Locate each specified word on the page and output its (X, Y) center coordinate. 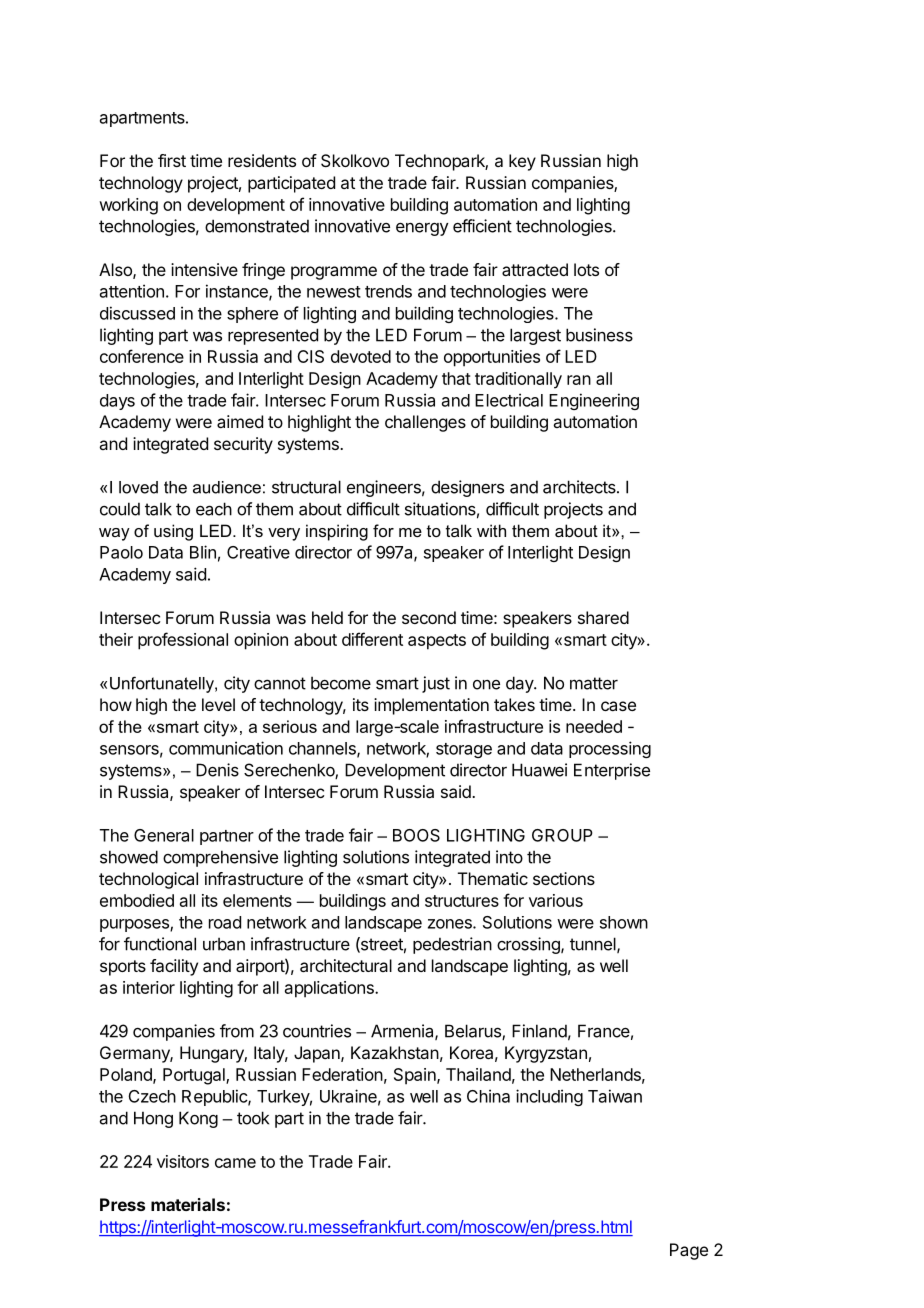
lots (586, 269)
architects (580, 487)
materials (188, 1204)
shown (624, 922)
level (218, 704)
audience (227, 487)
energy (422, 229)
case (618, 706)
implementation (431, 706)
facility (174, 967)
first (172, 160)
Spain (416, 1076)
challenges (425, 423)
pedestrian (452, 945)
